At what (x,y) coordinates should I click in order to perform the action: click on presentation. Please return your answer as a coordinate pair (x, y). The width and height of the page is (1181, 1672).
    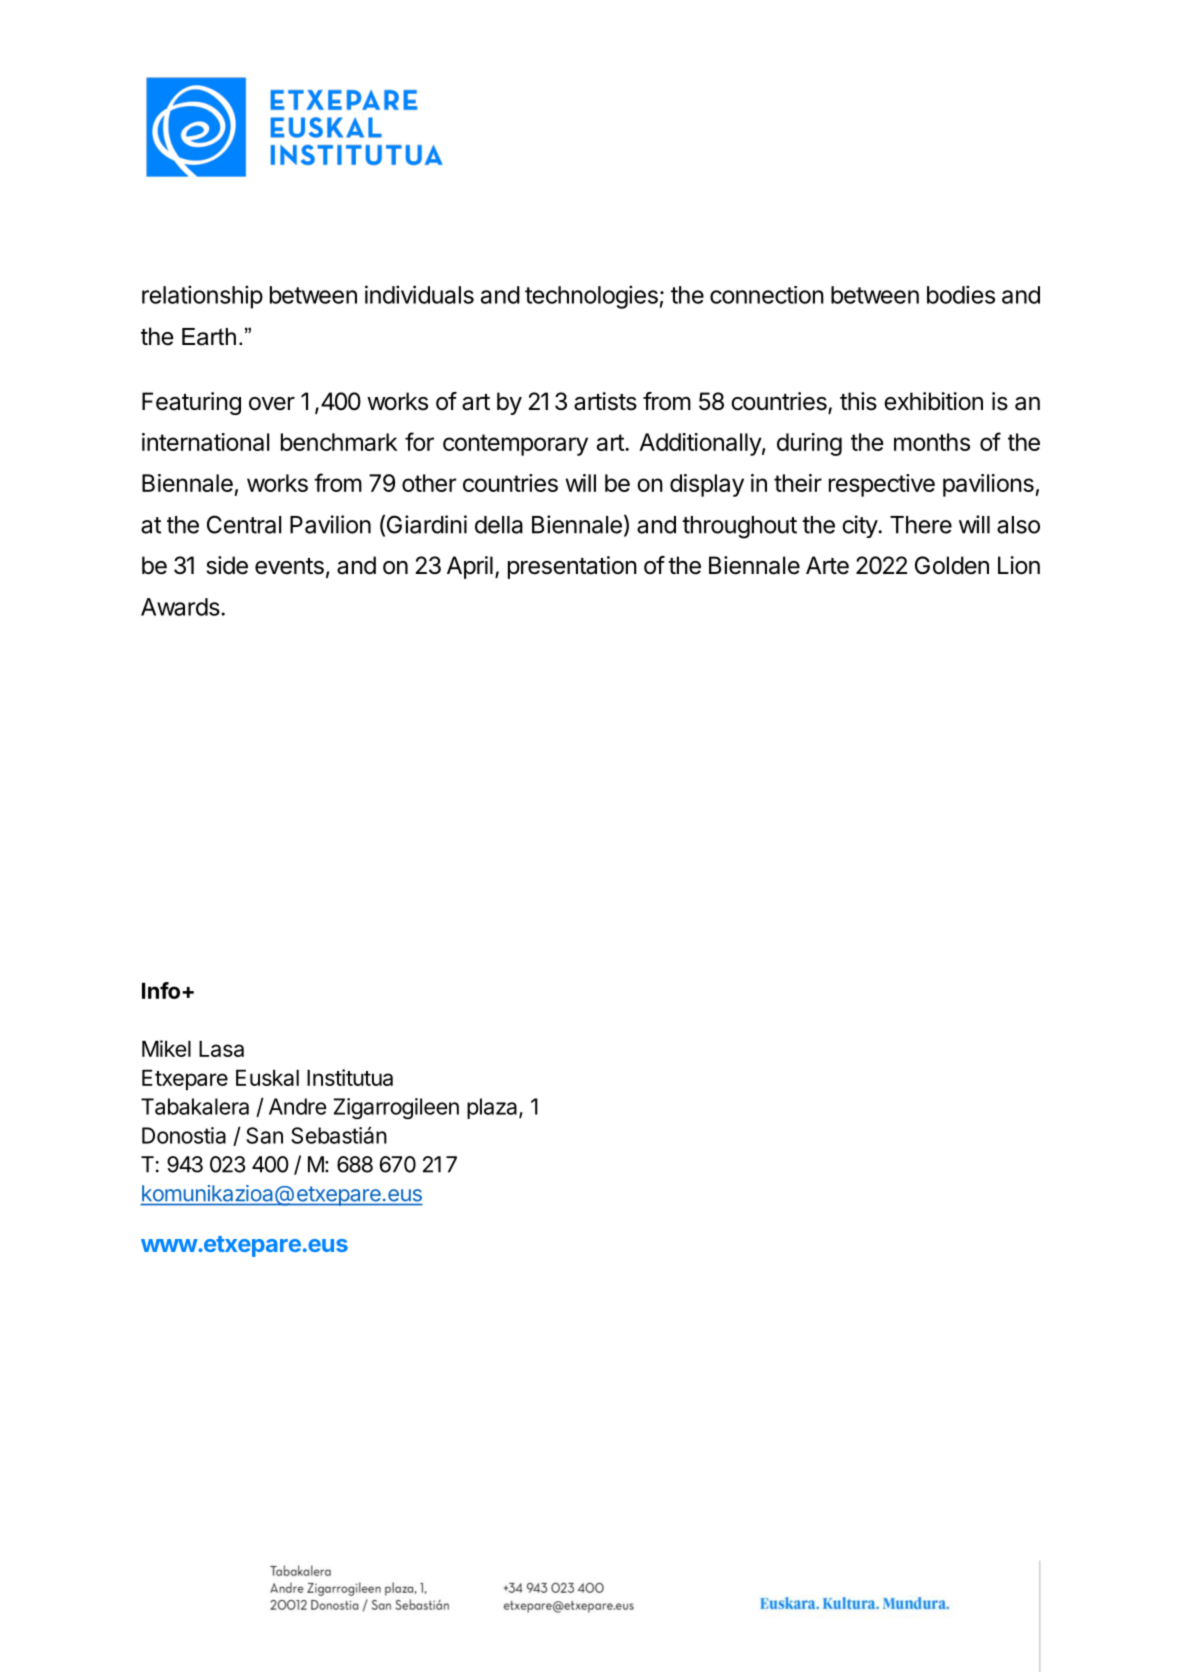
    Looking at the image, I should click on (572, 567).
